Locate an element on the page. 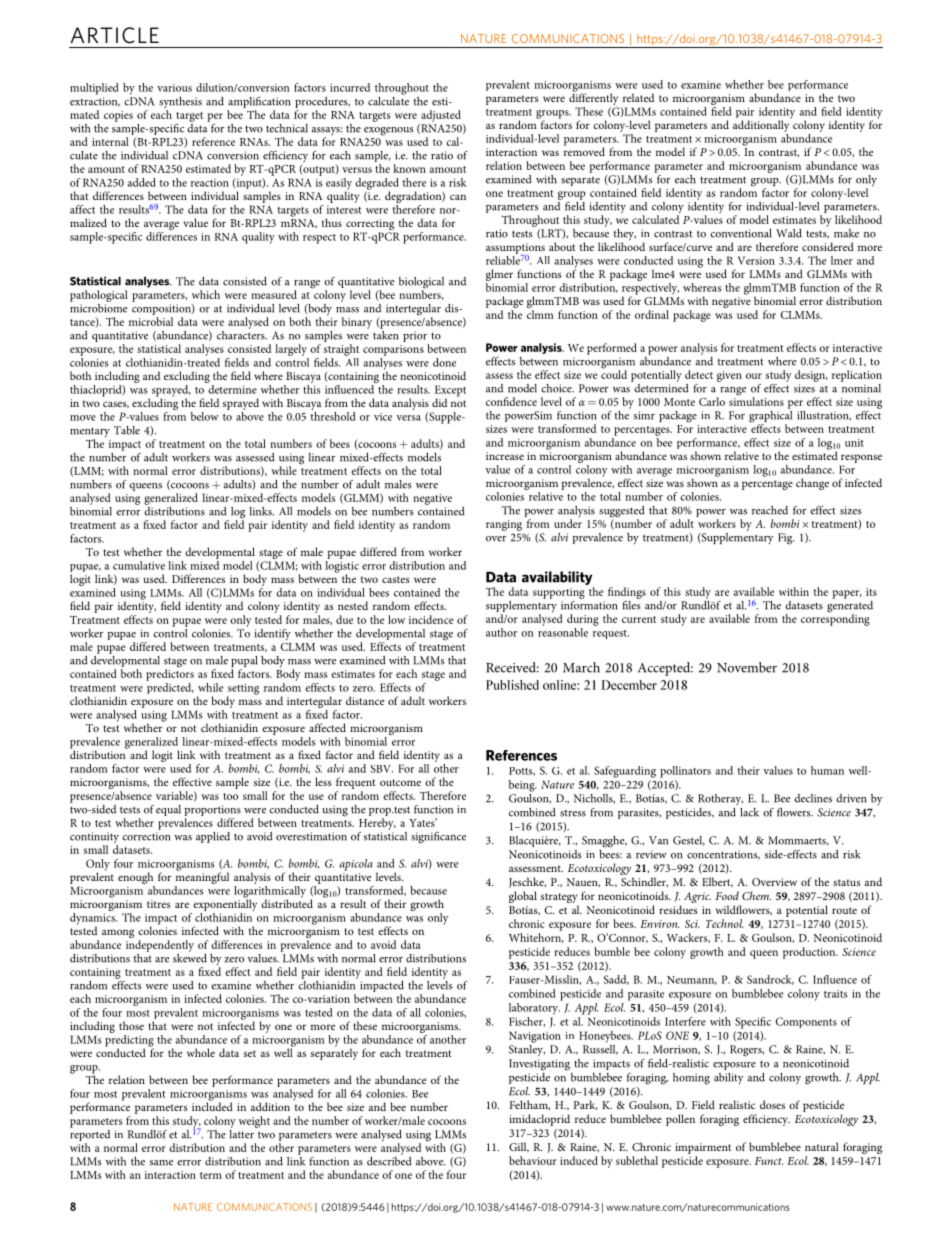 This document has width=952, height=1251. adjusted is located at coordinates (441, 116).
